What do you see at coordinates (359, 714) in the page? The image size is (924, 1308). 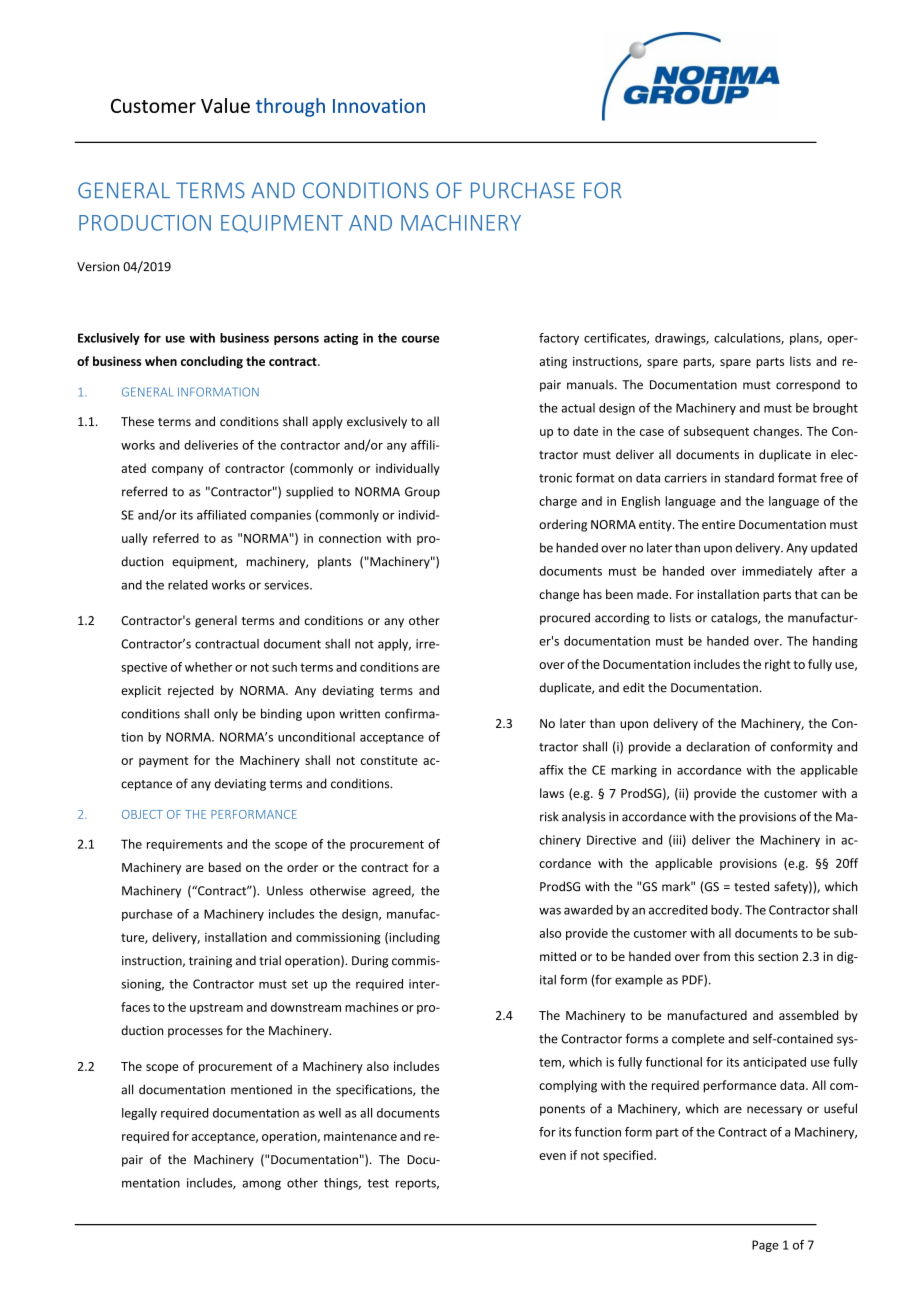 I see `written` at bounding box center [359, 714].
